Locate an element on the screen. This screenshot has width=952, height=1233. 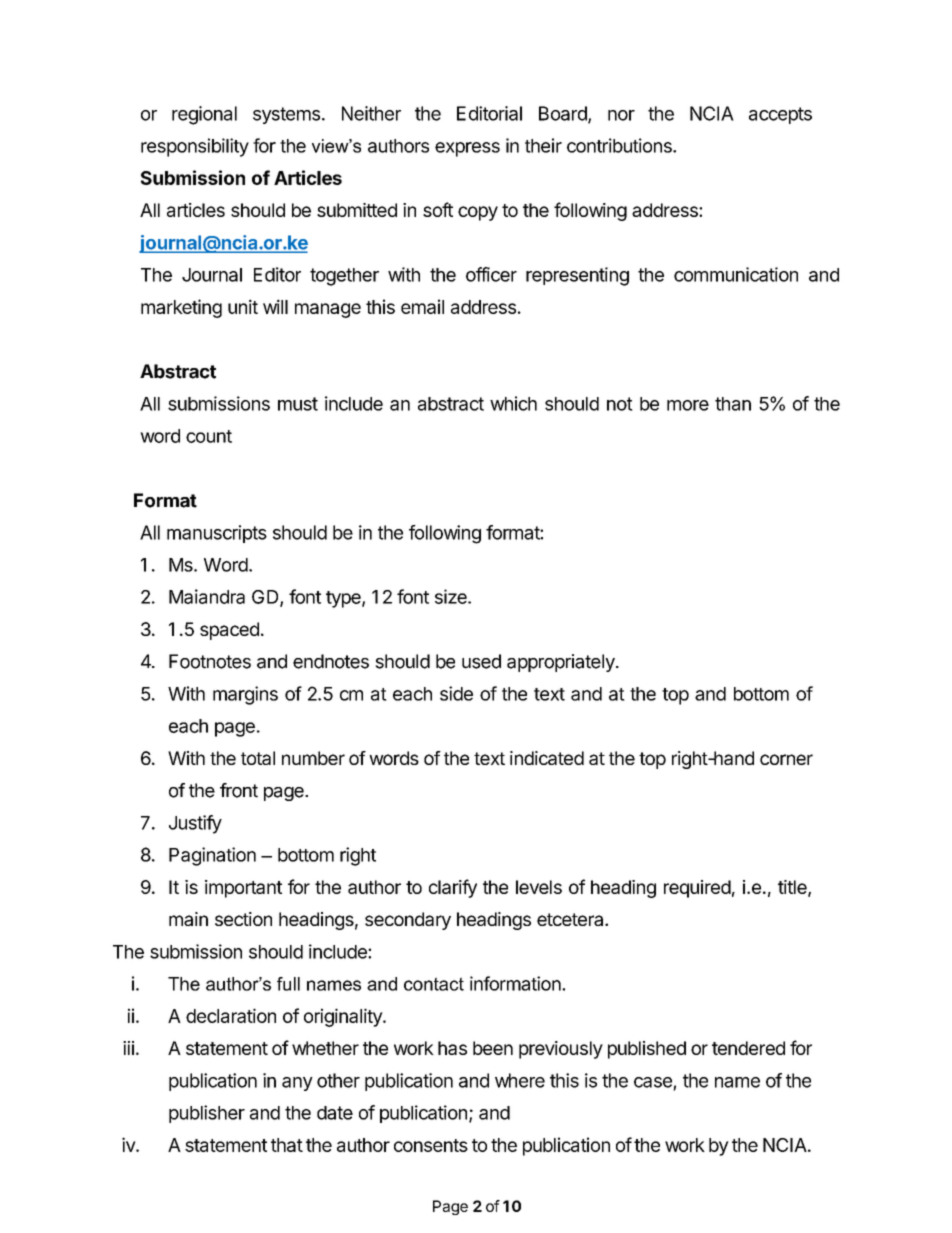
express is located at coordinates (467, 149).
